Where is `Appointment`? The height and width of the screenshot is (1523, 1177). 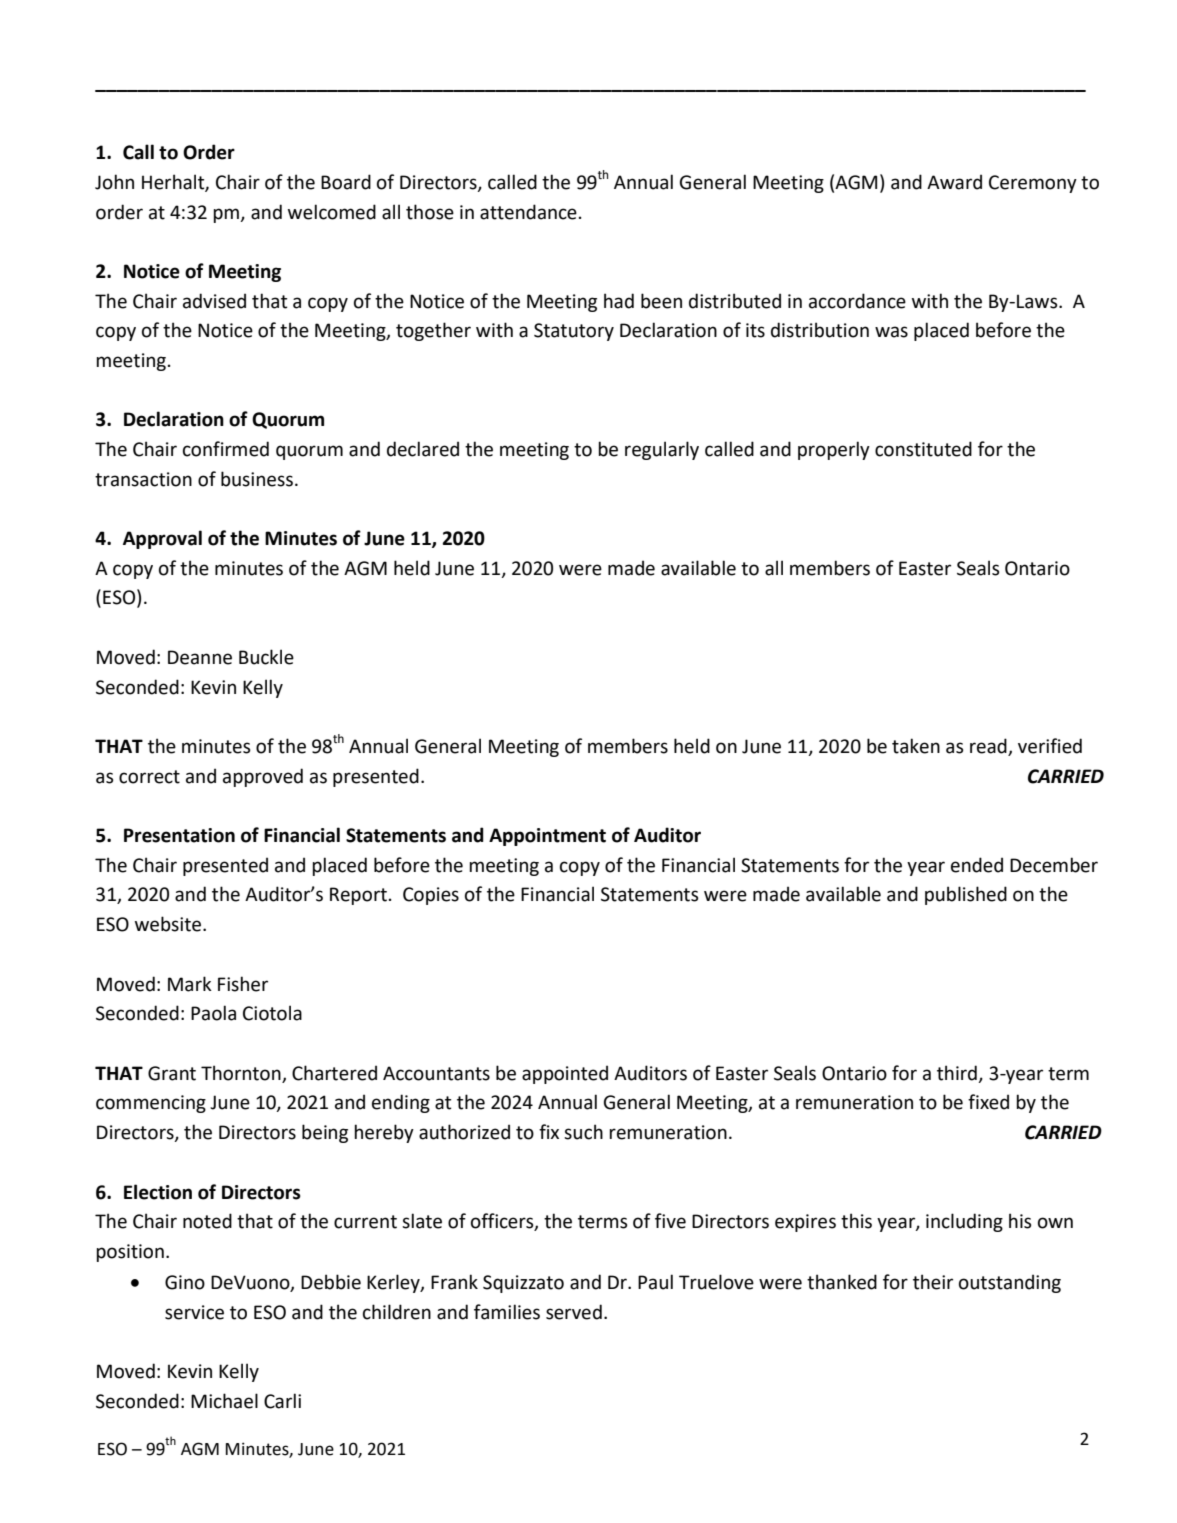 Appointment is located at coordinates (547, 837).
